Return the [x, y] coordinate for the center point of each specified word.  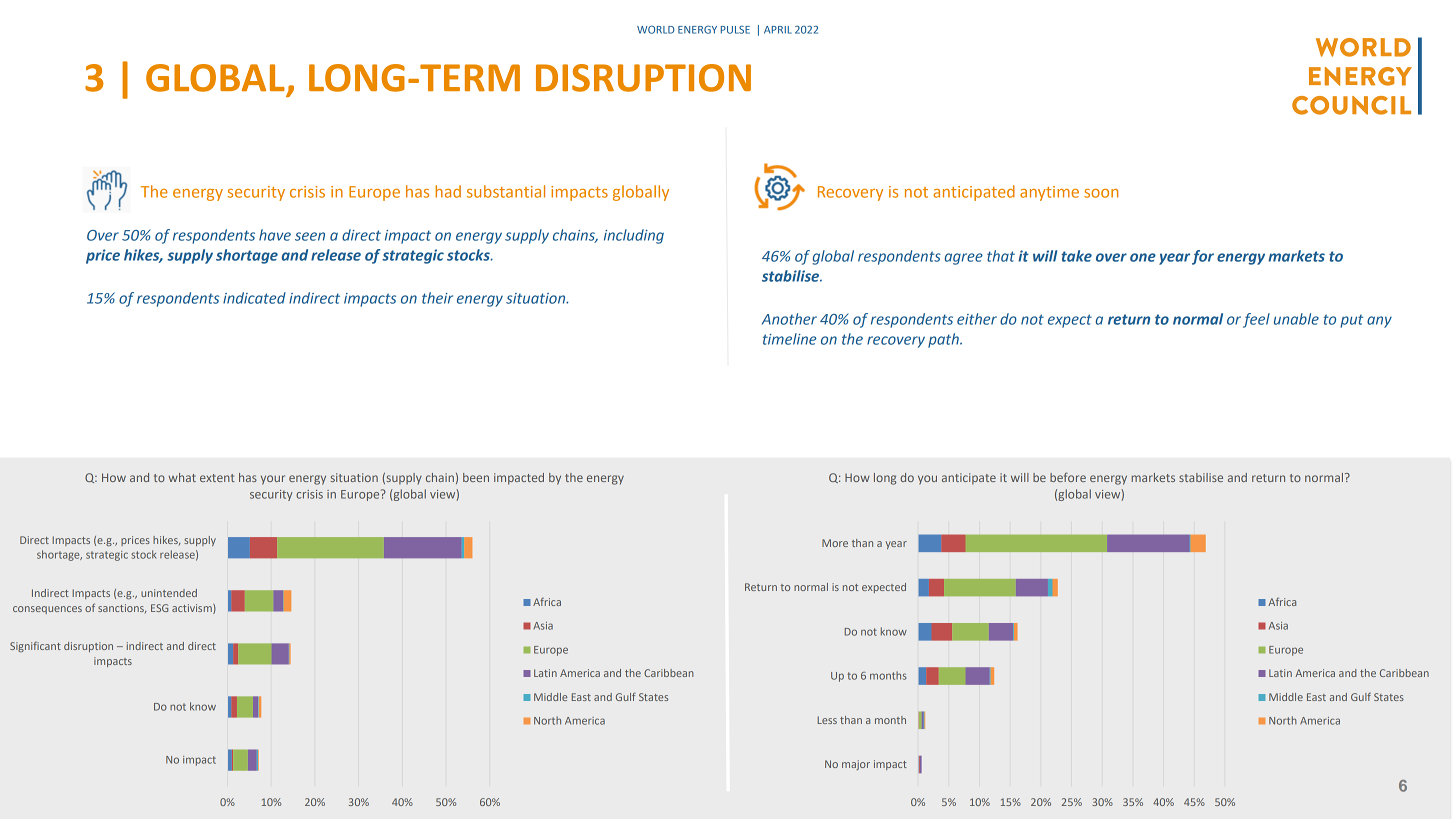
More [835, 543]
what [182, 477]
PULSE [735, 30]
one [1143, 257]
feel [1256, 320]
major [856, 765]
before [1068, 477]
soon [1101, 193]
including [634, 236]
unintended [169, 593]
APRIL [778, 30]
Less [827, 720]
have [275, 235]
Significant [35, 647]
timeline [789, 339]
